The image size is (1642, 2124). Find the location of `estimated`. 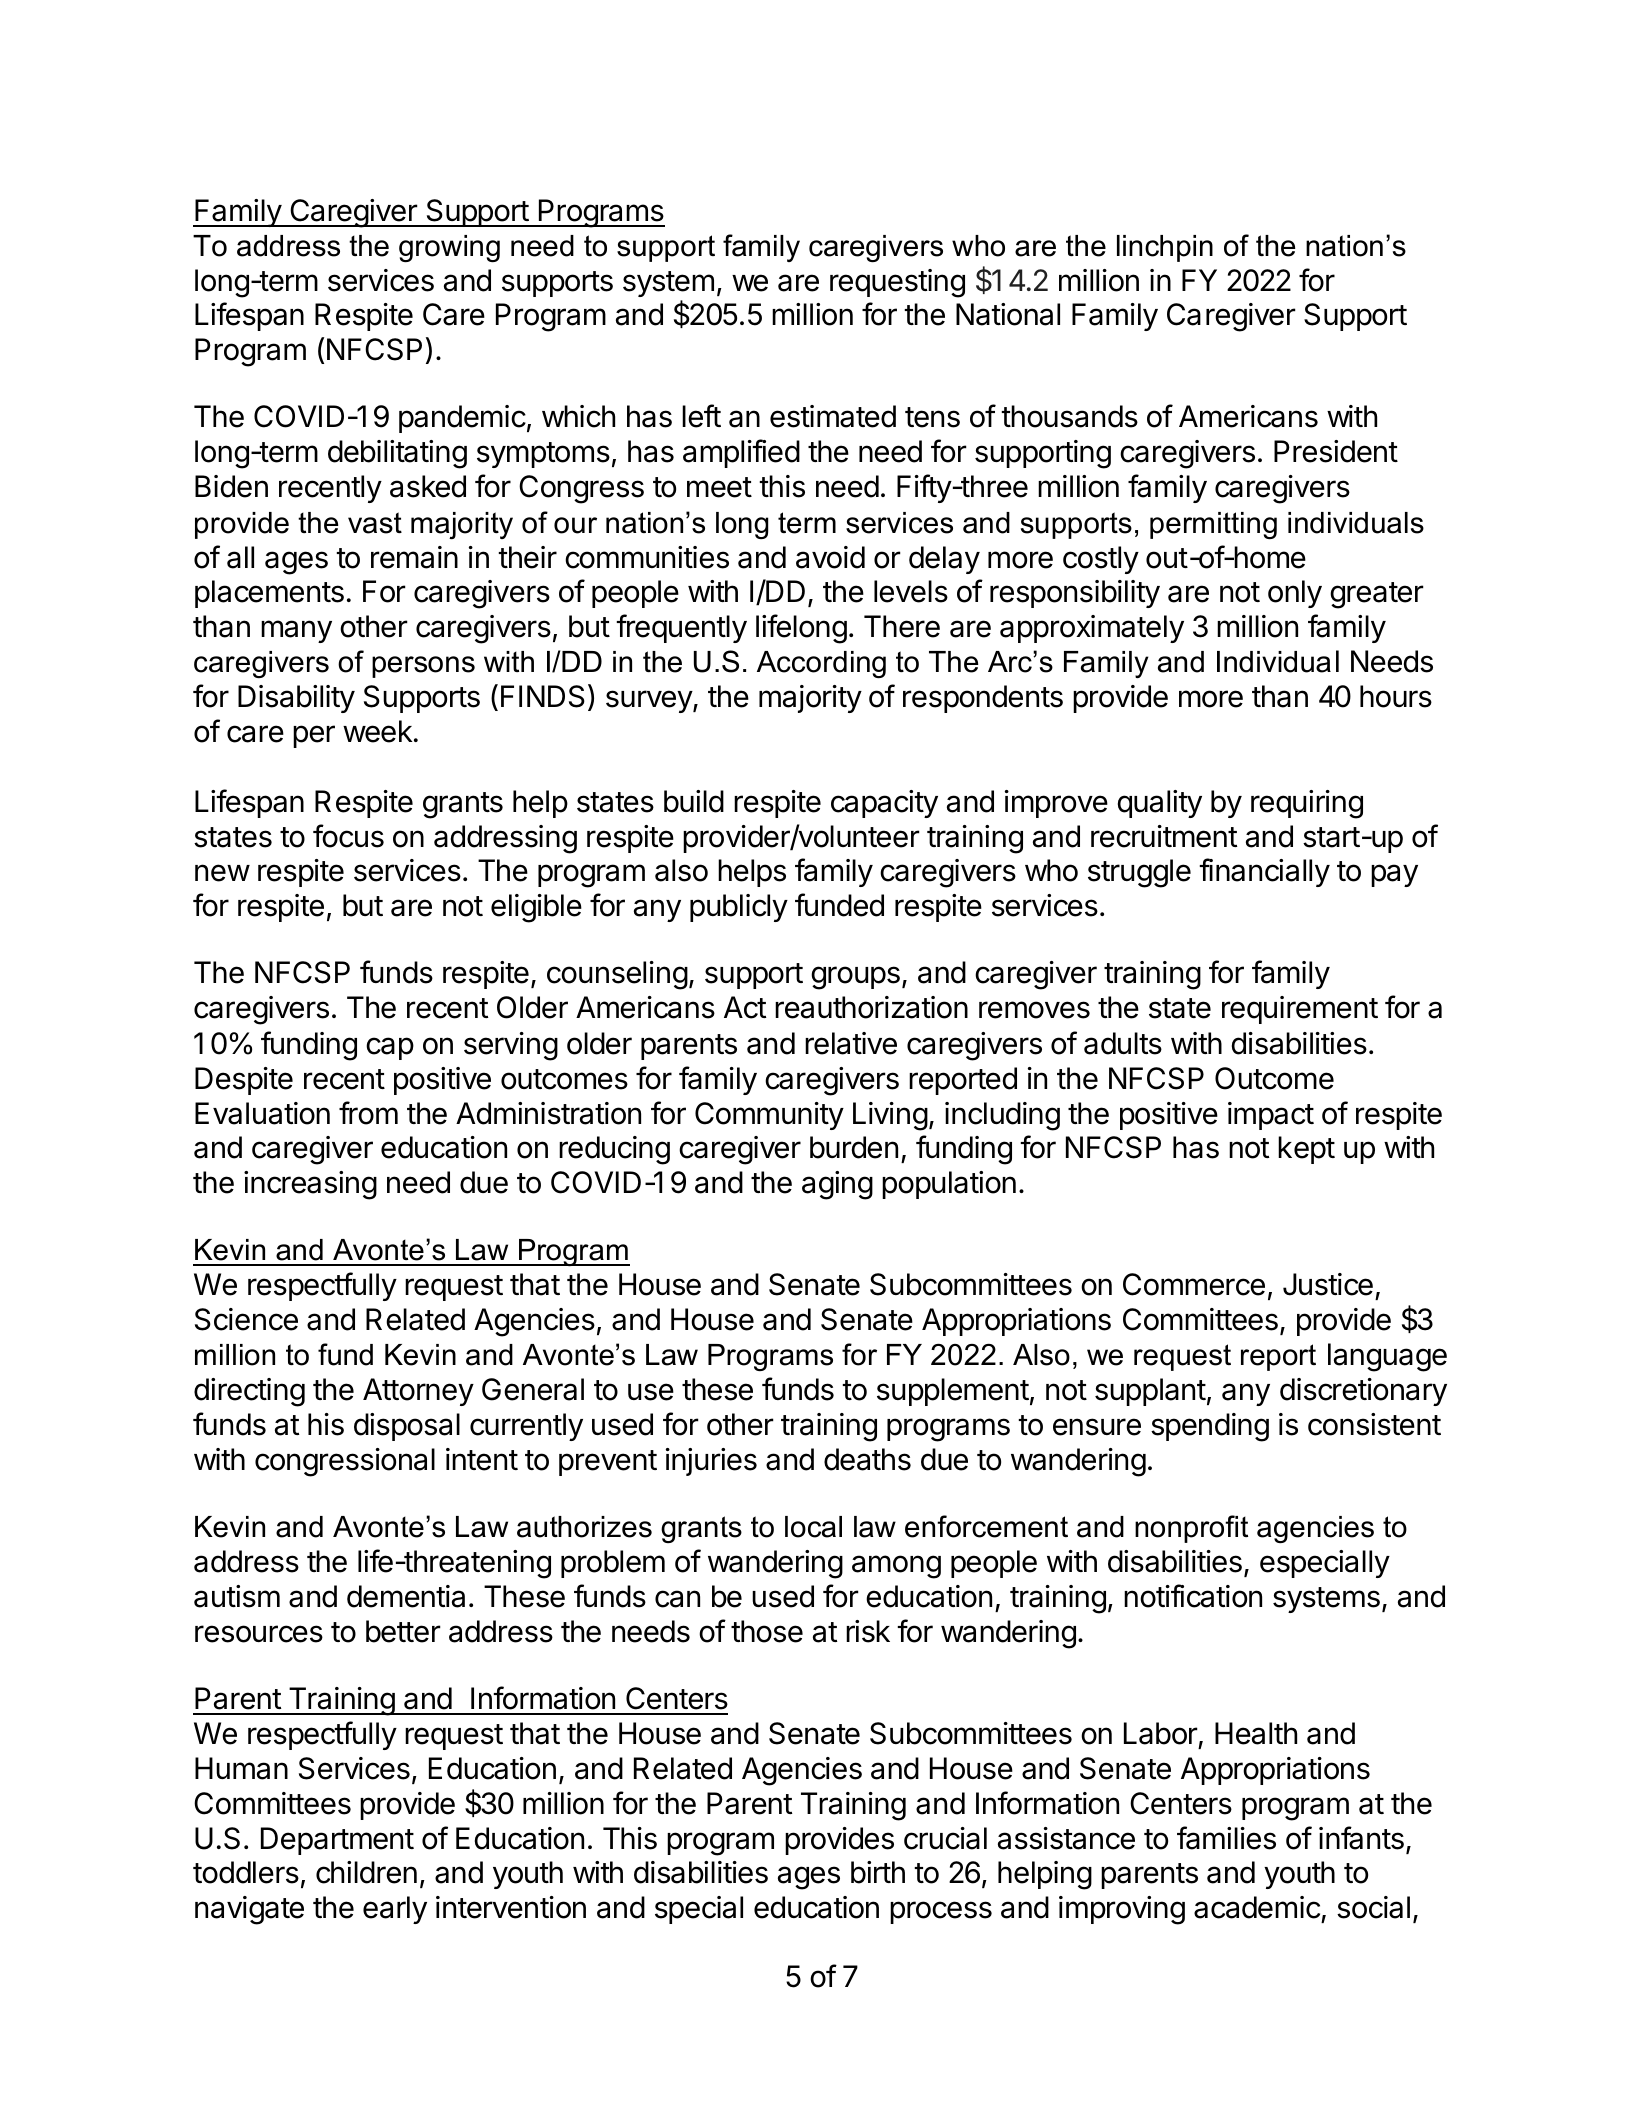

estimated is located at coordinates (833, 416).
